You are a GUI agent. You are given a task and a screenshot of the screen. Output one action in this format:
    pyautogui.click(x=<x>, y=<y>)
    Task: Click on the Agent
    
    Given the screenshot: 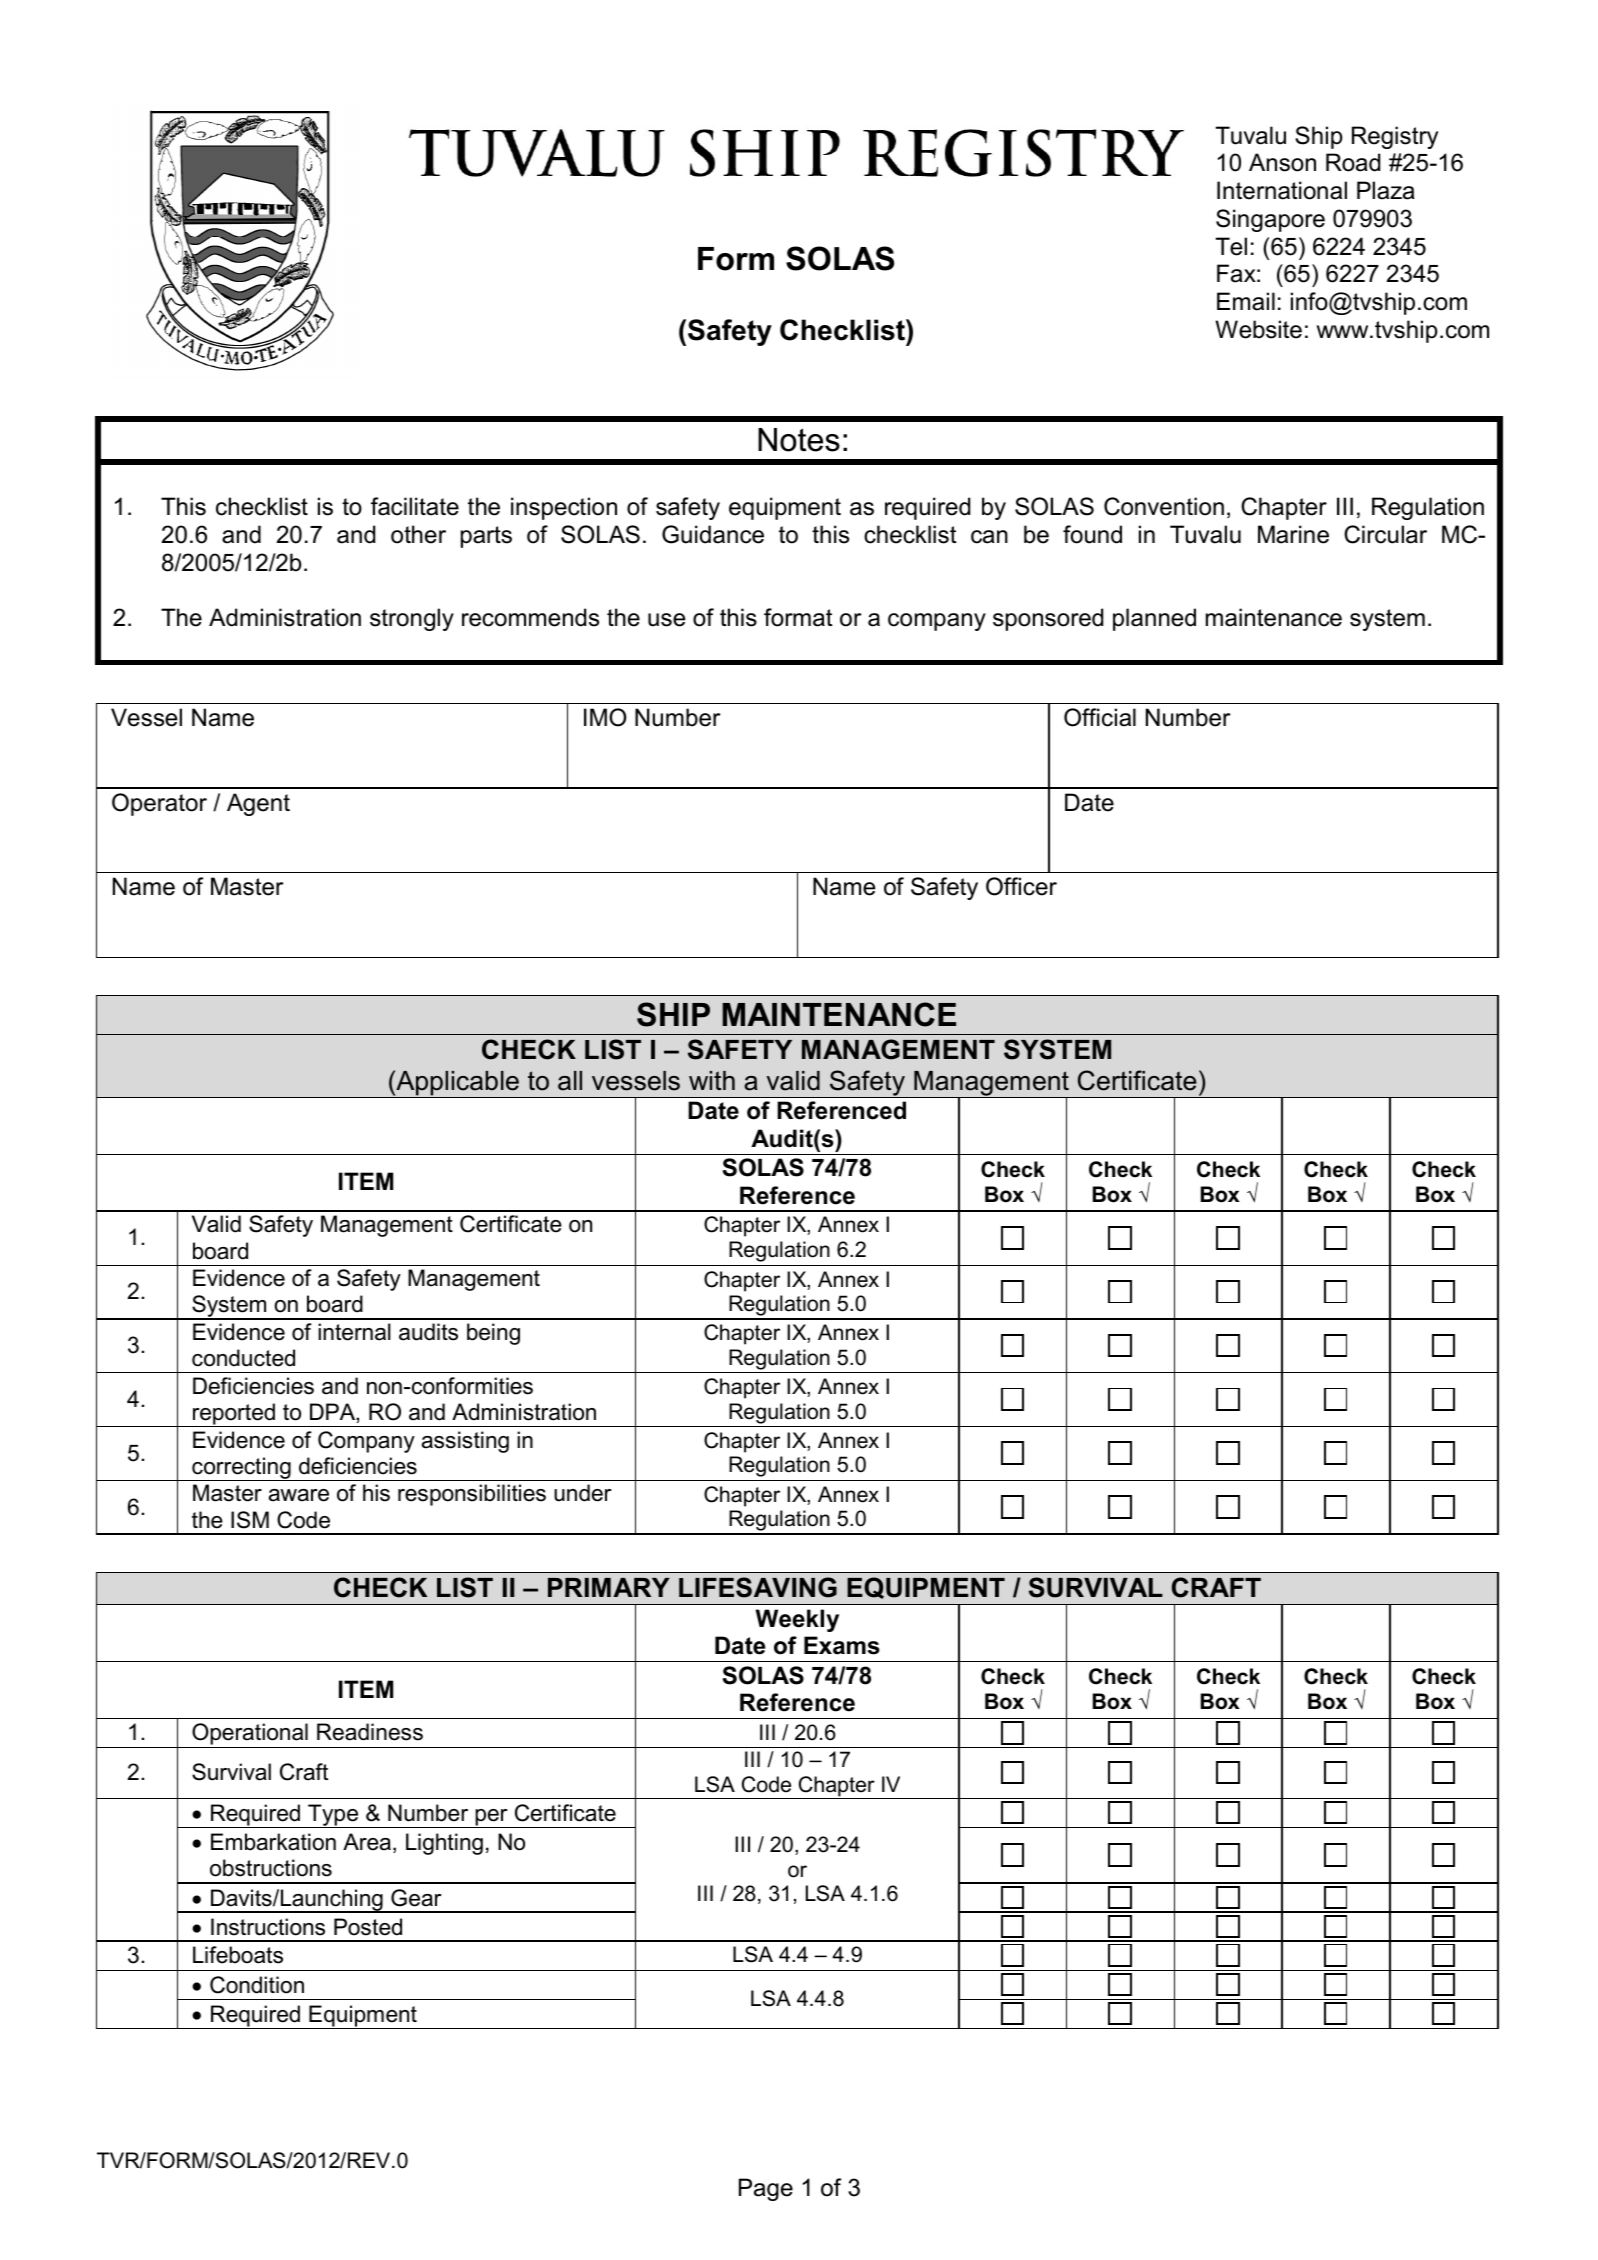 What is the action you would take?
    pyautogui.click(x=258, y=804)
